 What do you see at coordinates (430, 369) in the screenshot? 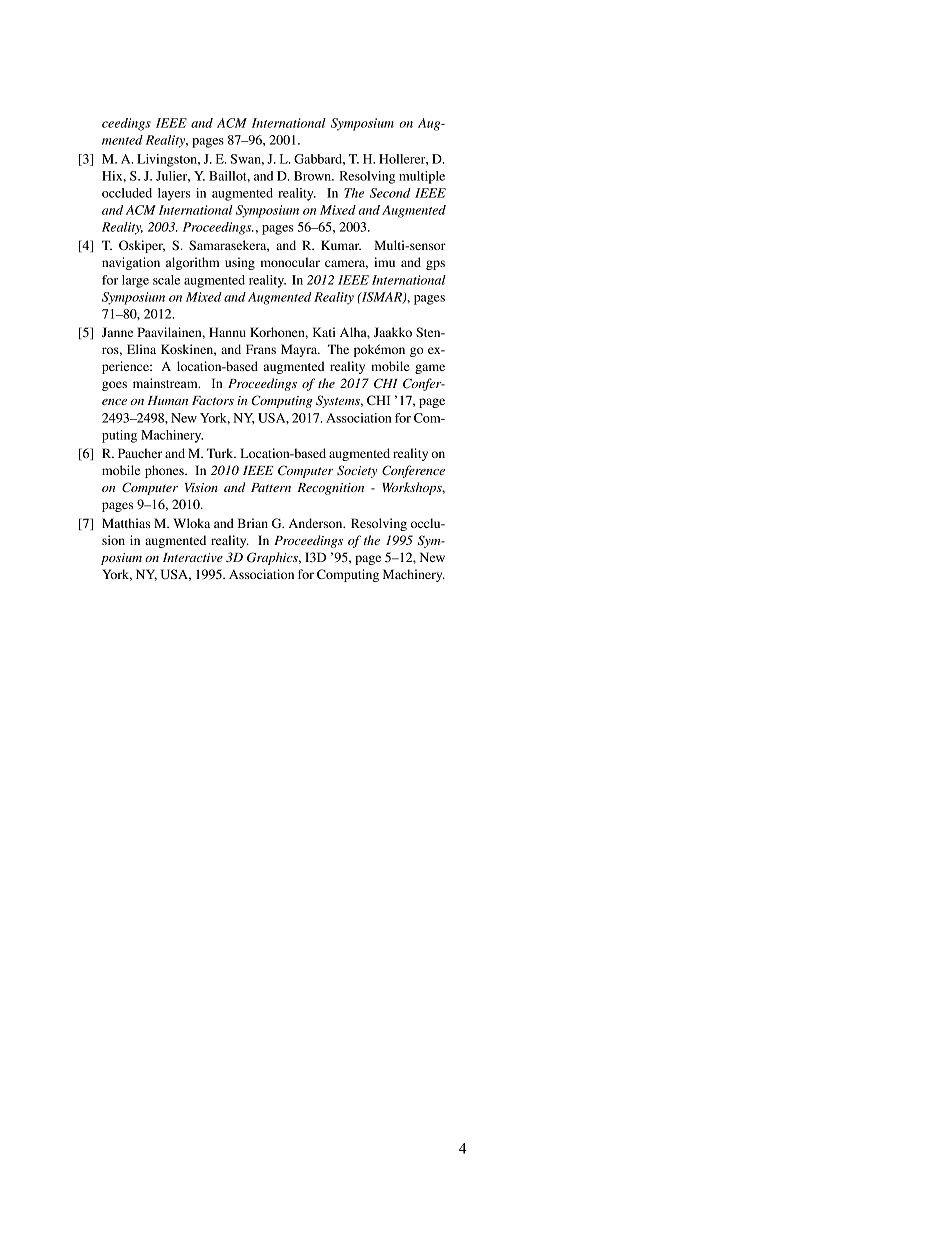
I see `game` at bounding box center [430, 369].
